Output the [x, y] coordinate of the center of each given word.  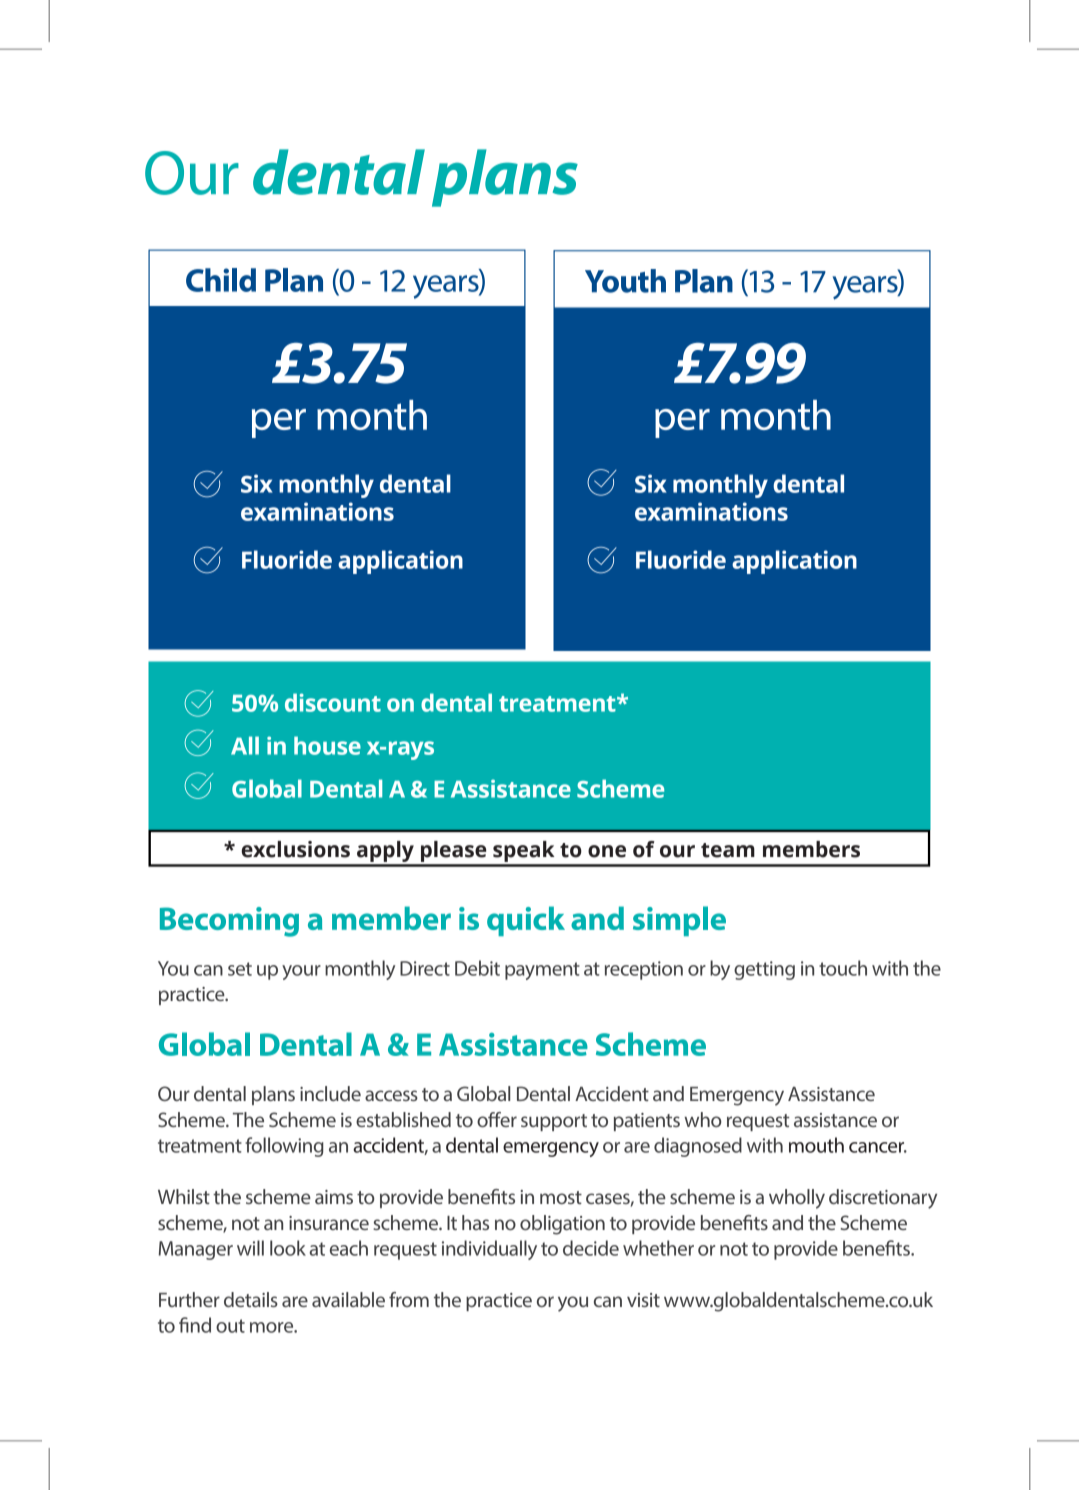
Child [221, 280]
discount [333, 702]
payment [542, 971]
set [240, 969]
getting [764, 970]
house [327, 745]
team [728, 850]
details [251, 1299]
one [607, 851]
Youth [625, 281]
